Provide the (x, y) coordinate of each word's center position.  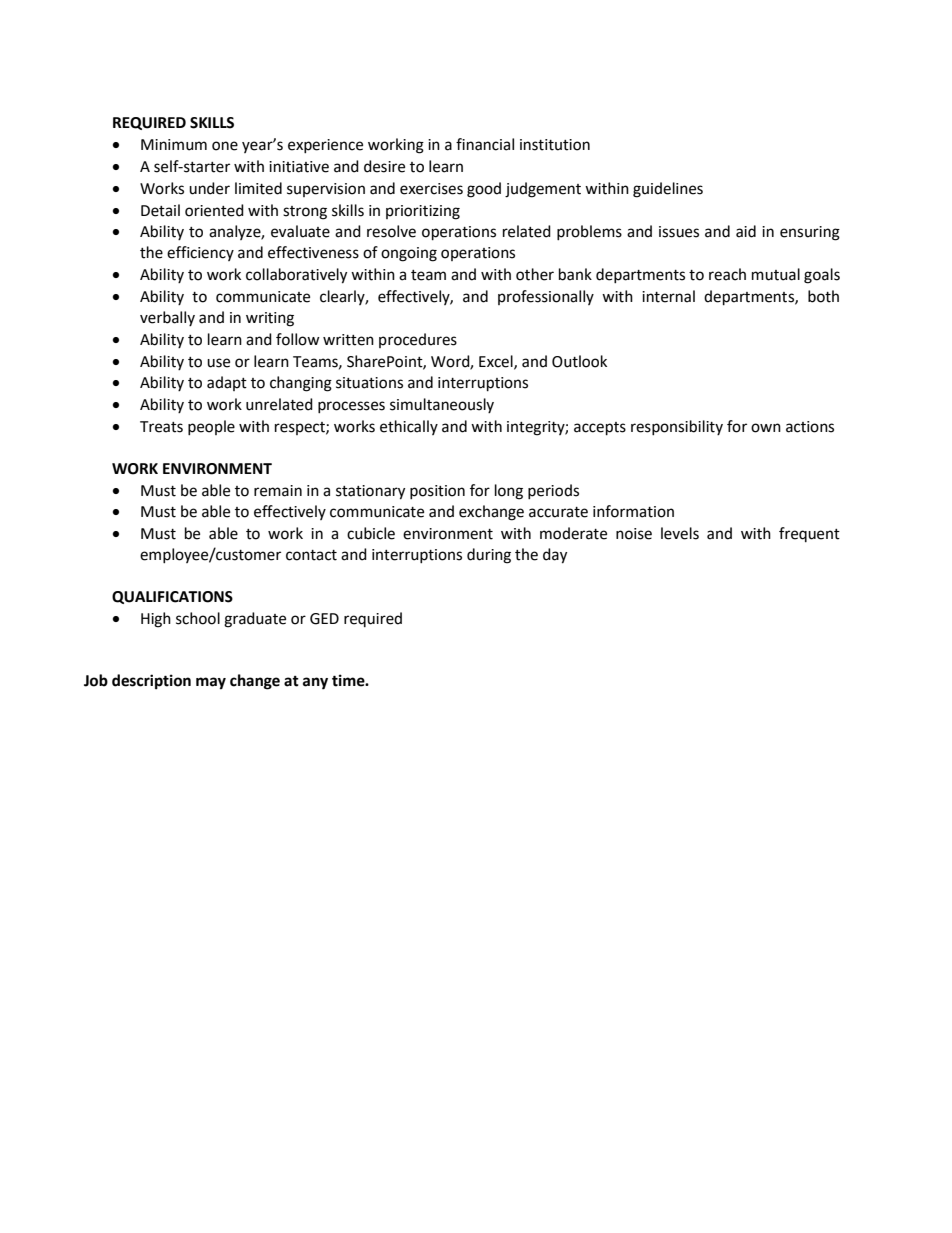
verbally (167, 318)
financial (485, 144)
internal (668, 296)
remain (278, 491)
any (315, 683)
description (151, 682)
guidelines (668, 190)
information (633, 511)
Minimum (174, 145)
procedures (418, 340)
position (437, 492)
